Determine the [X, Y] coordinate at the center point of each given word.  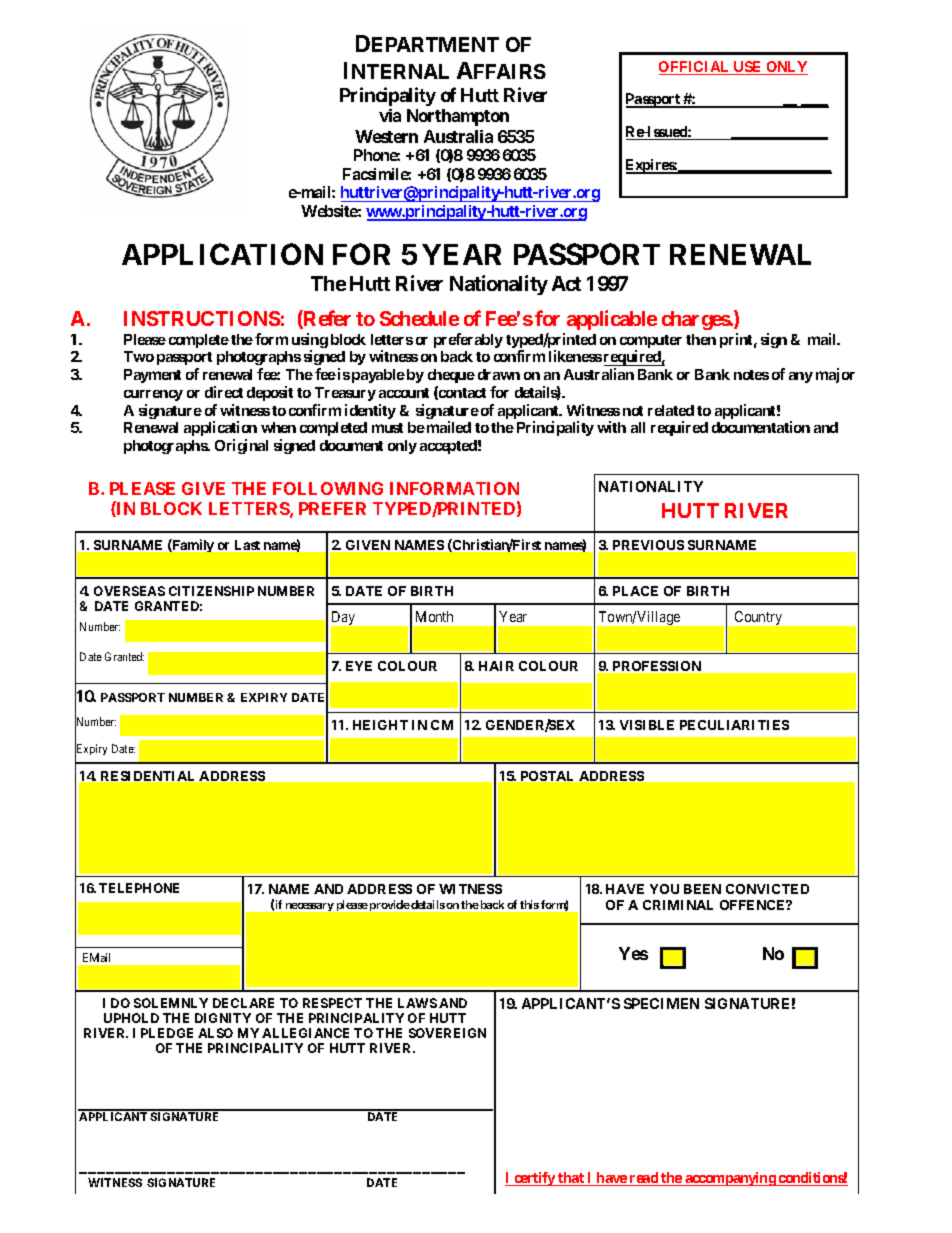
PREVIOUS [648, 545]
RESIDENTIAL [147, 776]
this [529, 904]
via [390, 115]
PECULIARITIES [734, 725]
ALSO [215, 1033]
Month [434, 616]
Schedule [419, 318]
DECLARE [243, 1003]
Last [247, 545]
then [701, 339]
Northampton [458, 117]
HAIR [496, 666]
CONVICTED [767, 889]
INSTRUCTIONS [202, 318]
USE [748, 68]
